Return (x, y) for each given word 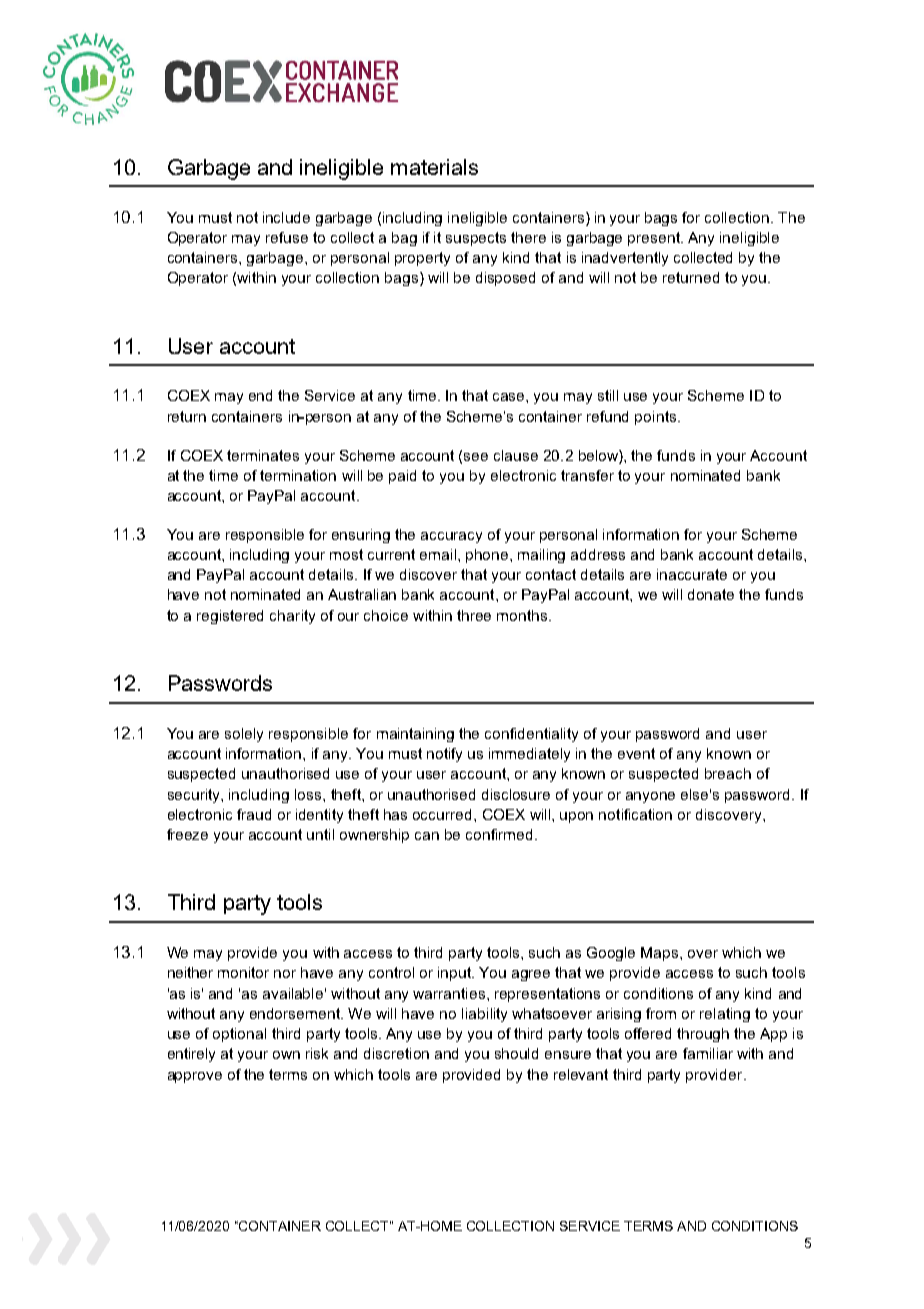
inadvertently (625, 259)
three (474, 615)
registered (230, 617)
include (286, 217)
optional (239, 1035)
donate (711, 594)
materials (434, 167)
